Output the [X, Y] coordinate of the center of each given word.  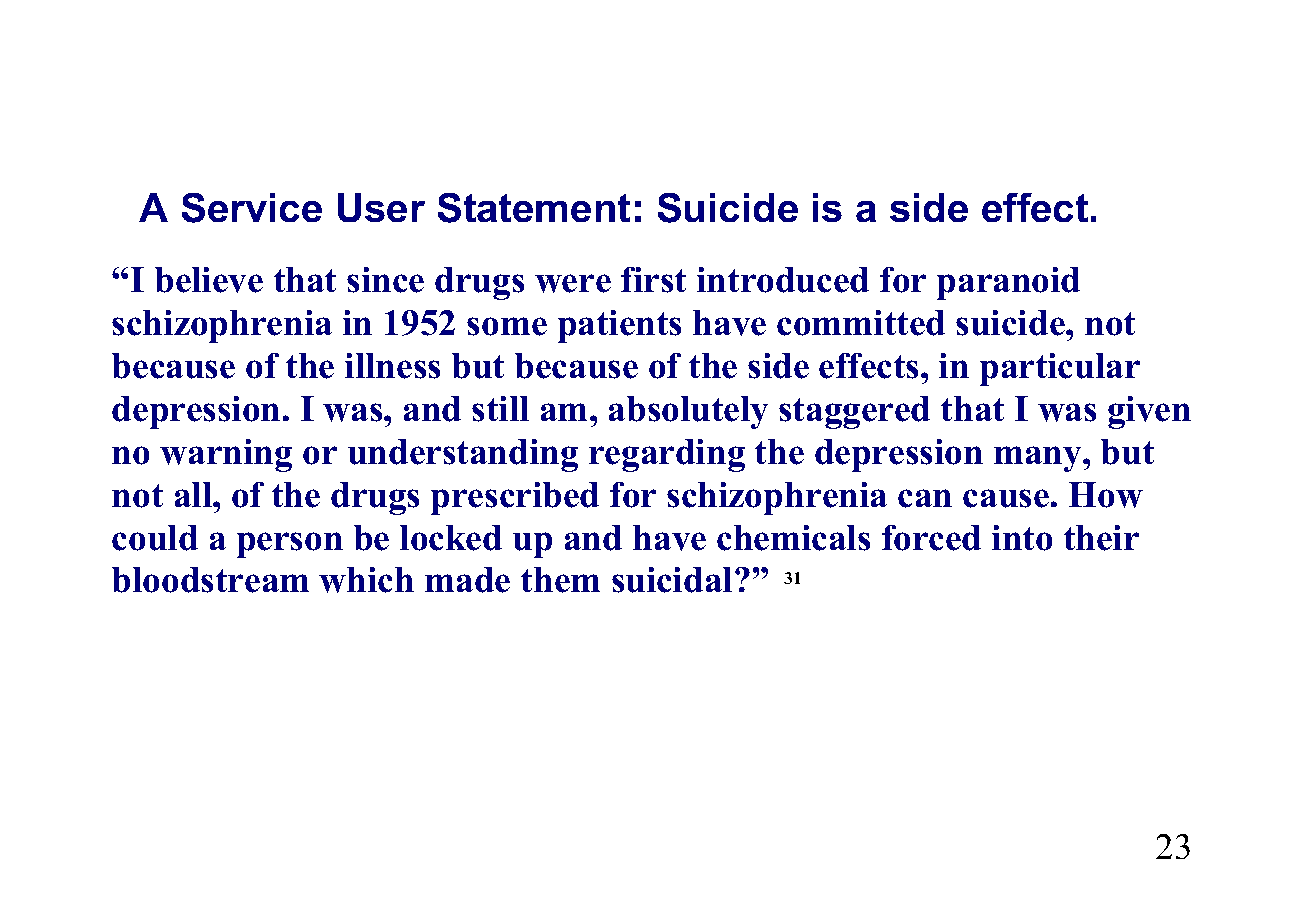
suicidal [672, 580]
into [1022, 538]
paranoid [1008, 283]
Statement [534, 208]
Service [252, 208]
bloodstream [210, 580]
